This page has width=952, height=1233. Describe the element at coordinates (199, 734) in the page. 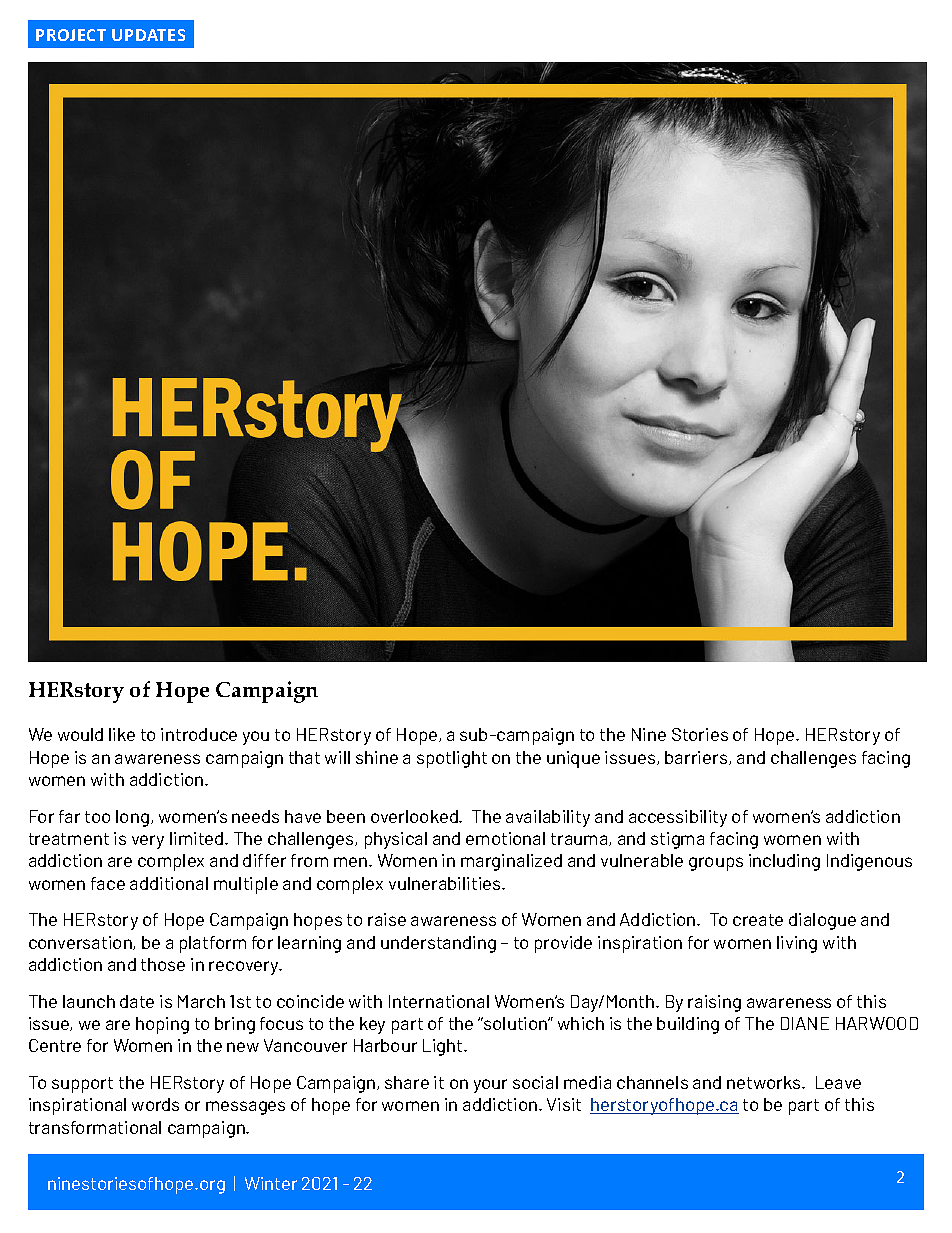

I see `introduce` at that location.
